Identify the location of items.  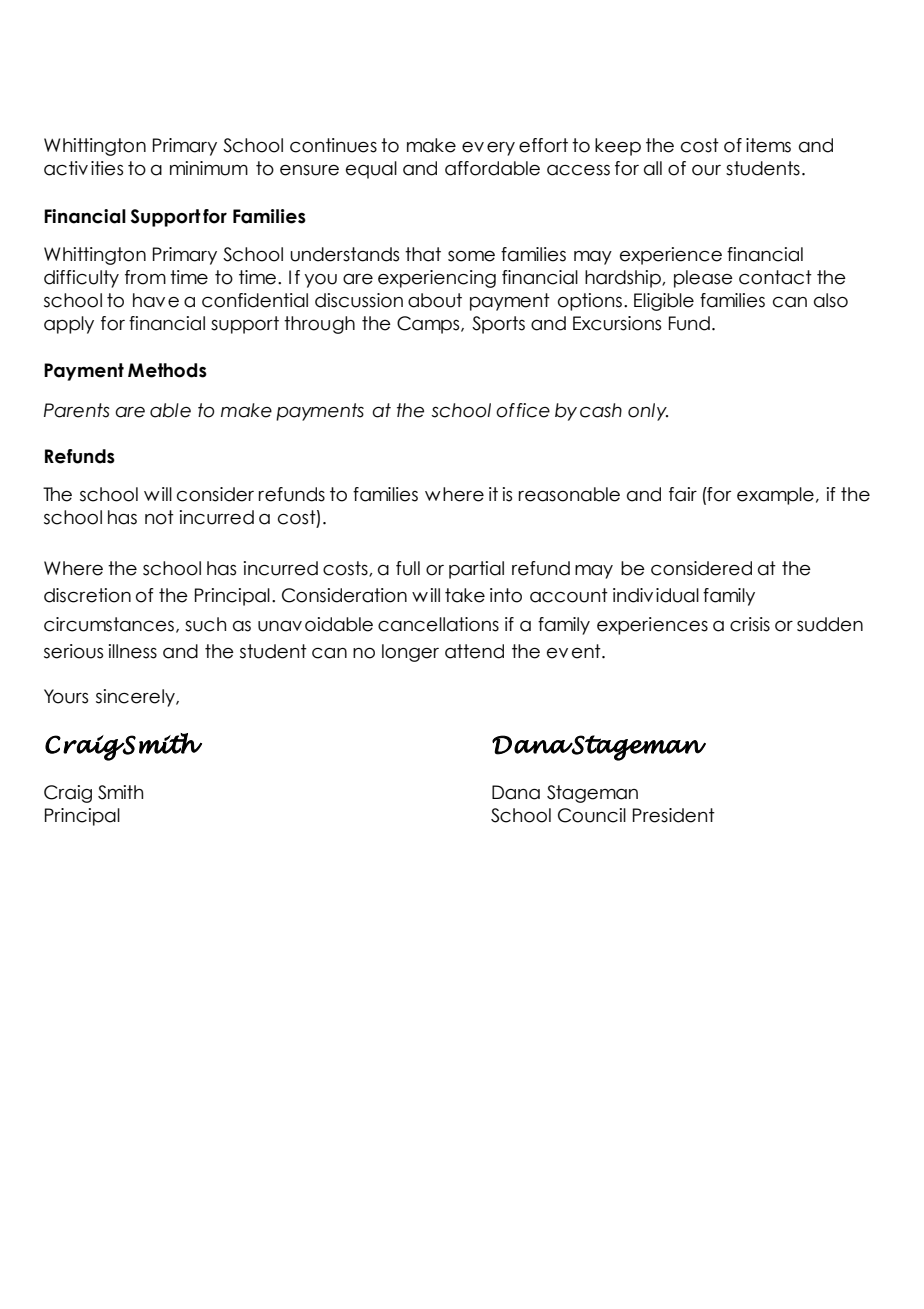
(768, 145).
